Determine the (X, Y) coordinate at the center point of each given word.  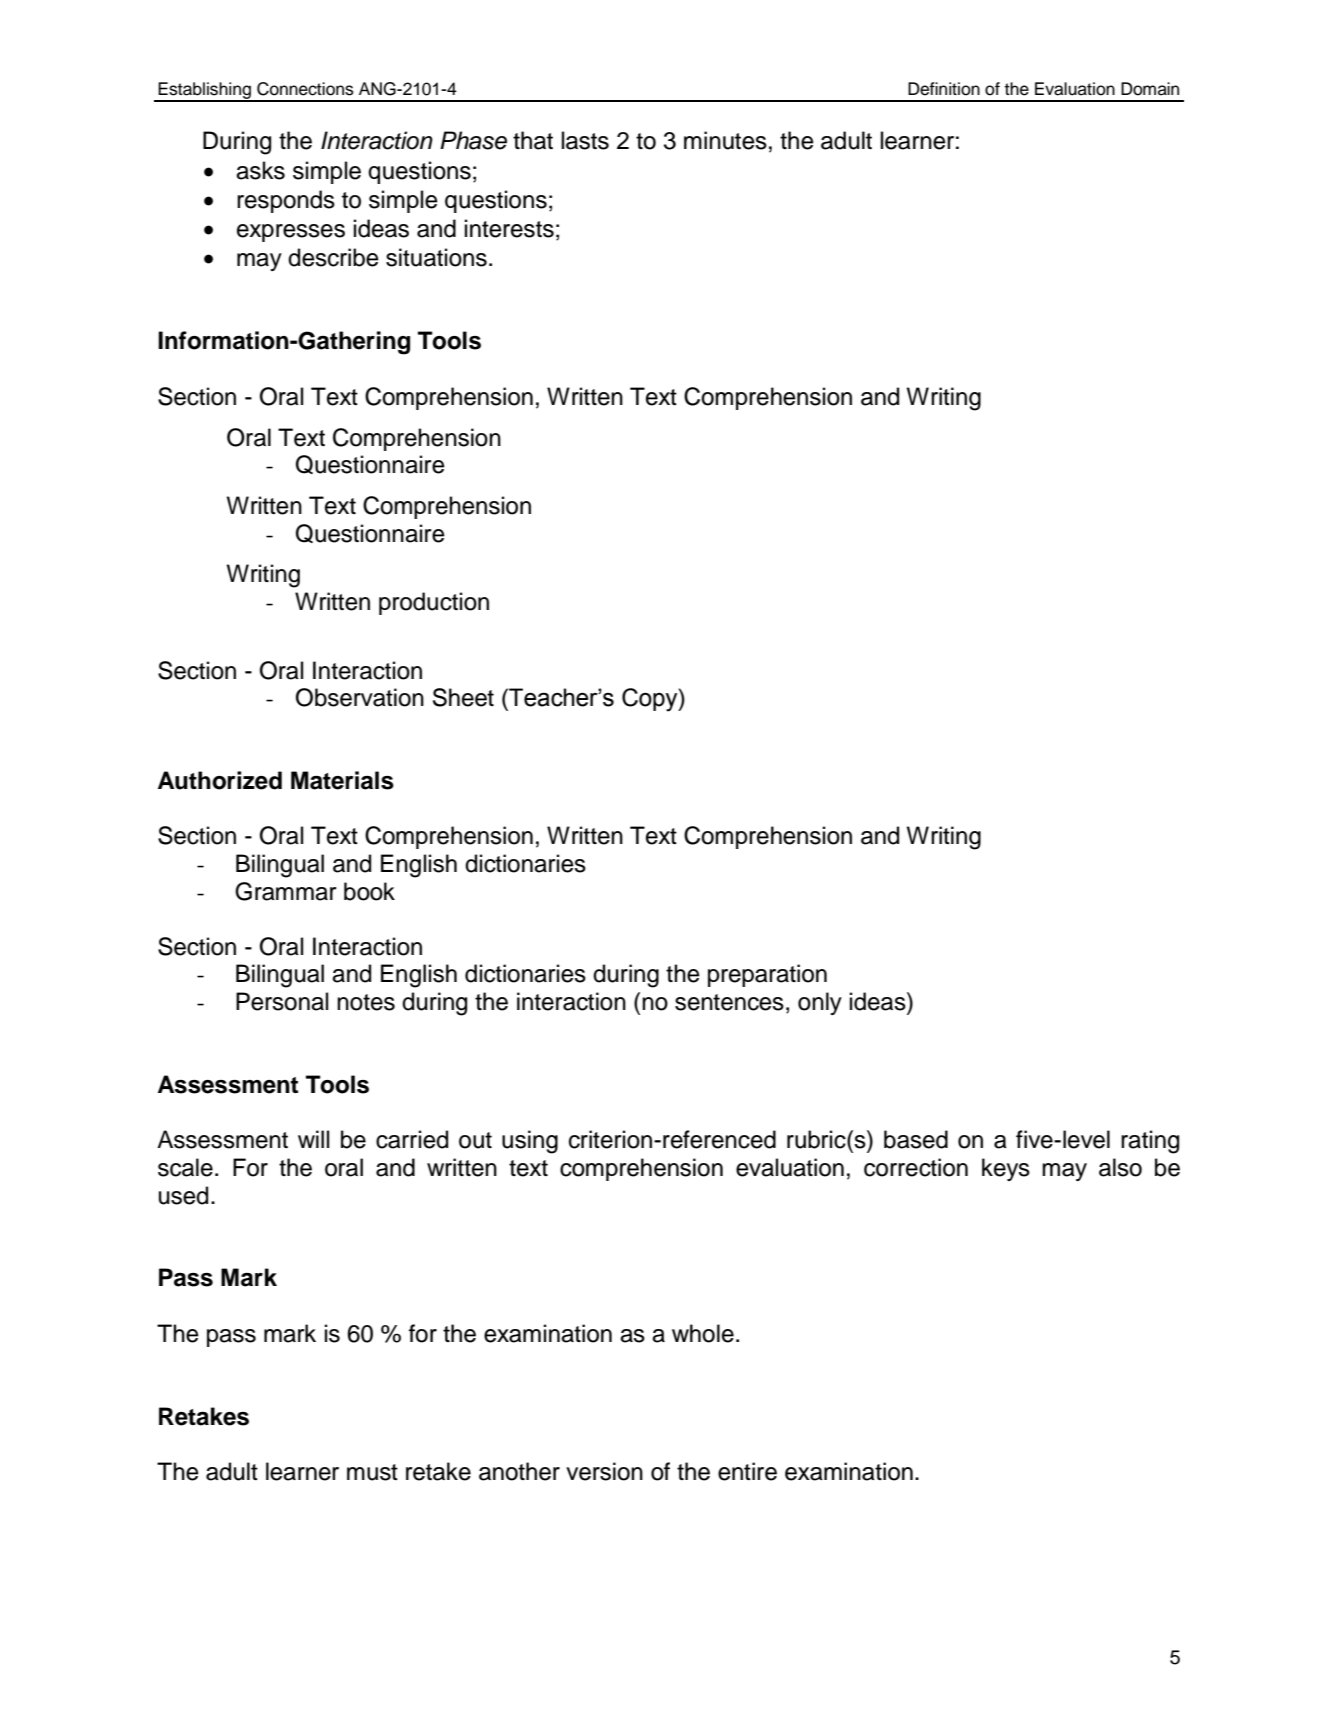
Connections (305, 89)
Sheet (463, 697)
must (372, 1472)
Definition (944, 89)
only (820, 1003)
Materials (342, 780)
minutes (725, 140)
